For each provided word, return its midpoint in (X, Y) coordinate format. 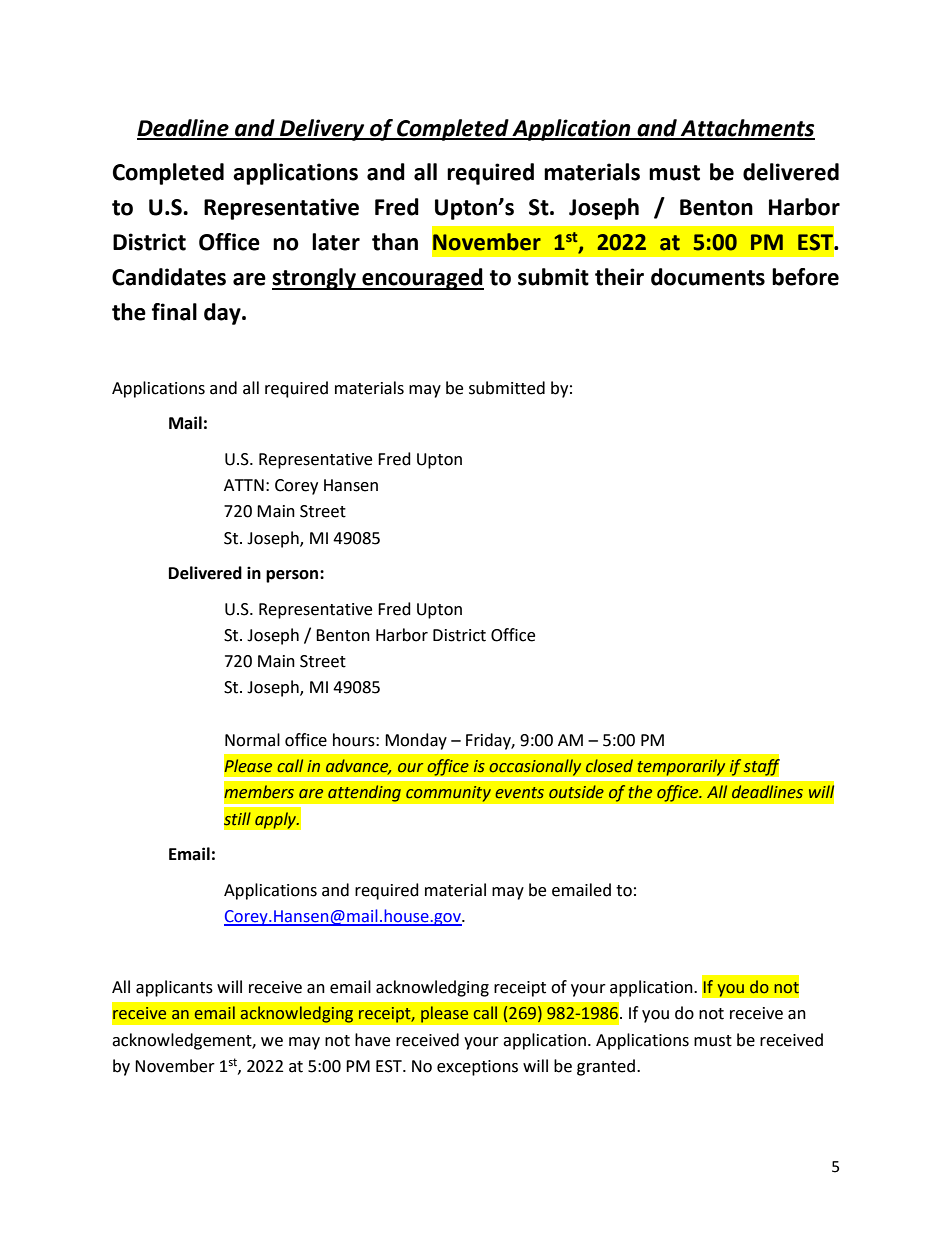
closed (609, 766)
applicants (174, 988)
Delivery (322, 130)
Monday (416, 741)
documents (708, 277)
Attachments (747, 129)
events (519, 793)
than (395, 242)
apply (277, 820)
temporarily (681, 767)
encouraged (422, 279)
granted (606, 1067)
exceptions (477, 1068)
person (293, 576)
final (174, 312)
